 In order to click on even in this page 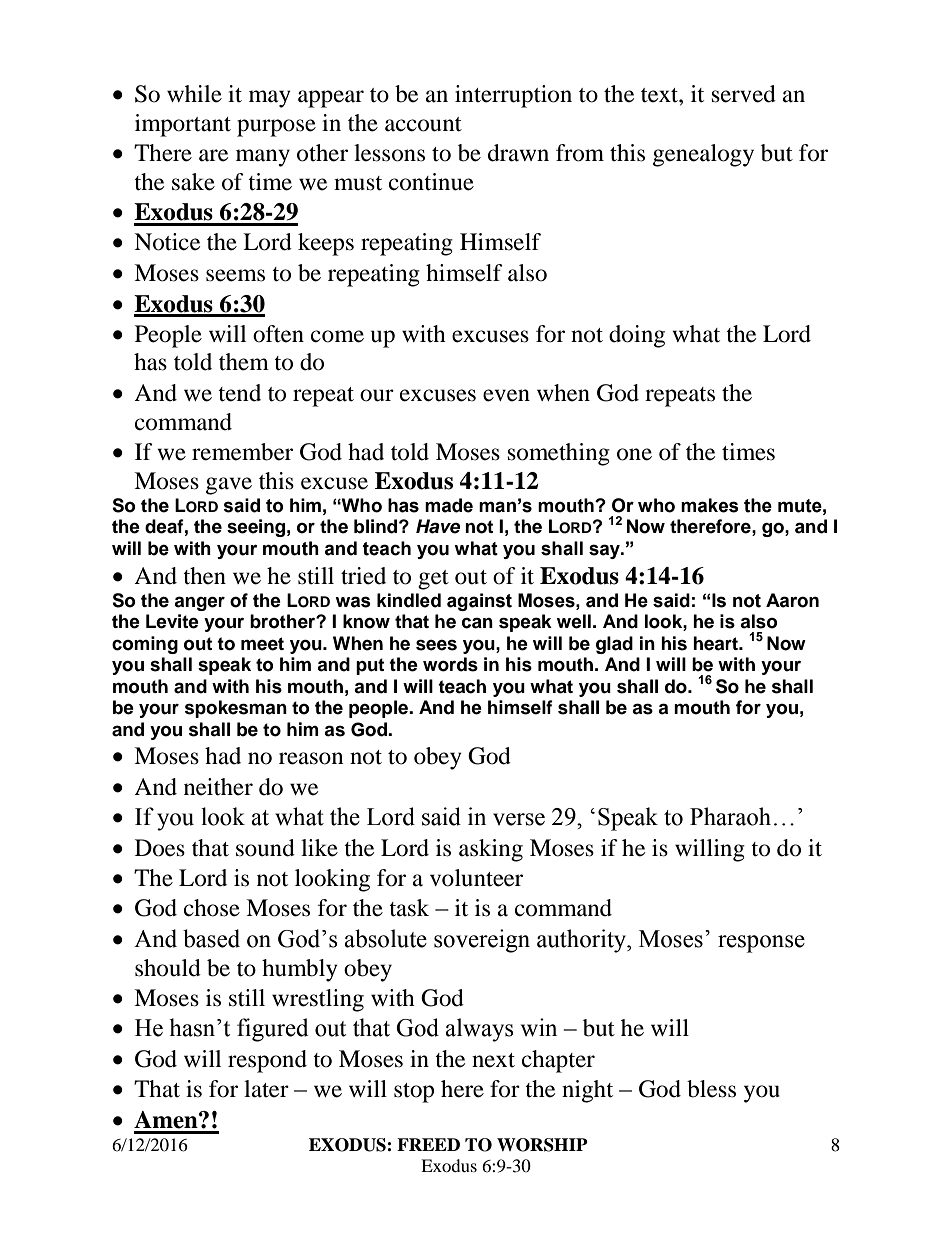, I will do `click(506, 395)`.
